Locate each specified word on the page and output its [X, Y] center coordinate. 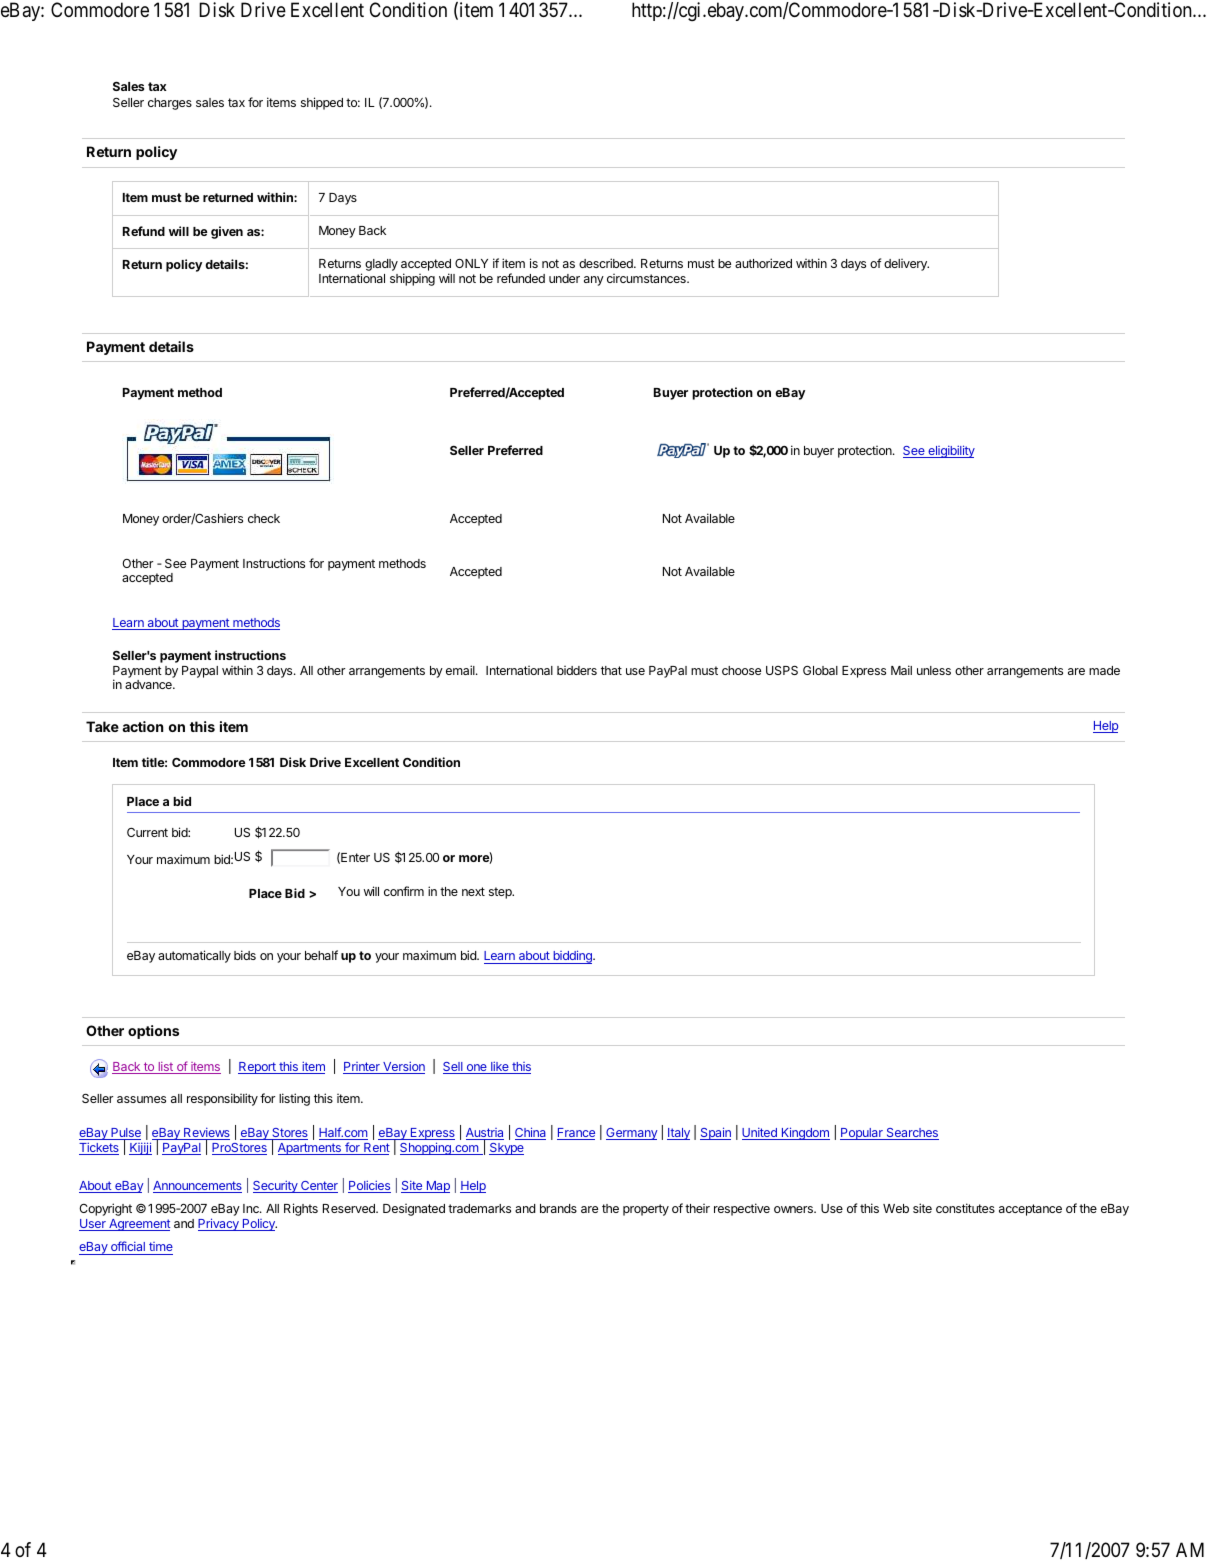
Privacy [219, 1224]
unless [934, 670]
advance [149, 684]
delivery [906, 265]
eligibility [950, 451]
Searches [911, 1134]
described [607, 263]
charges [170, 104]
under [564, 278]
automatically [194, 956]
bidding [572, 957]
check [264, 518]
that [611, 670]
